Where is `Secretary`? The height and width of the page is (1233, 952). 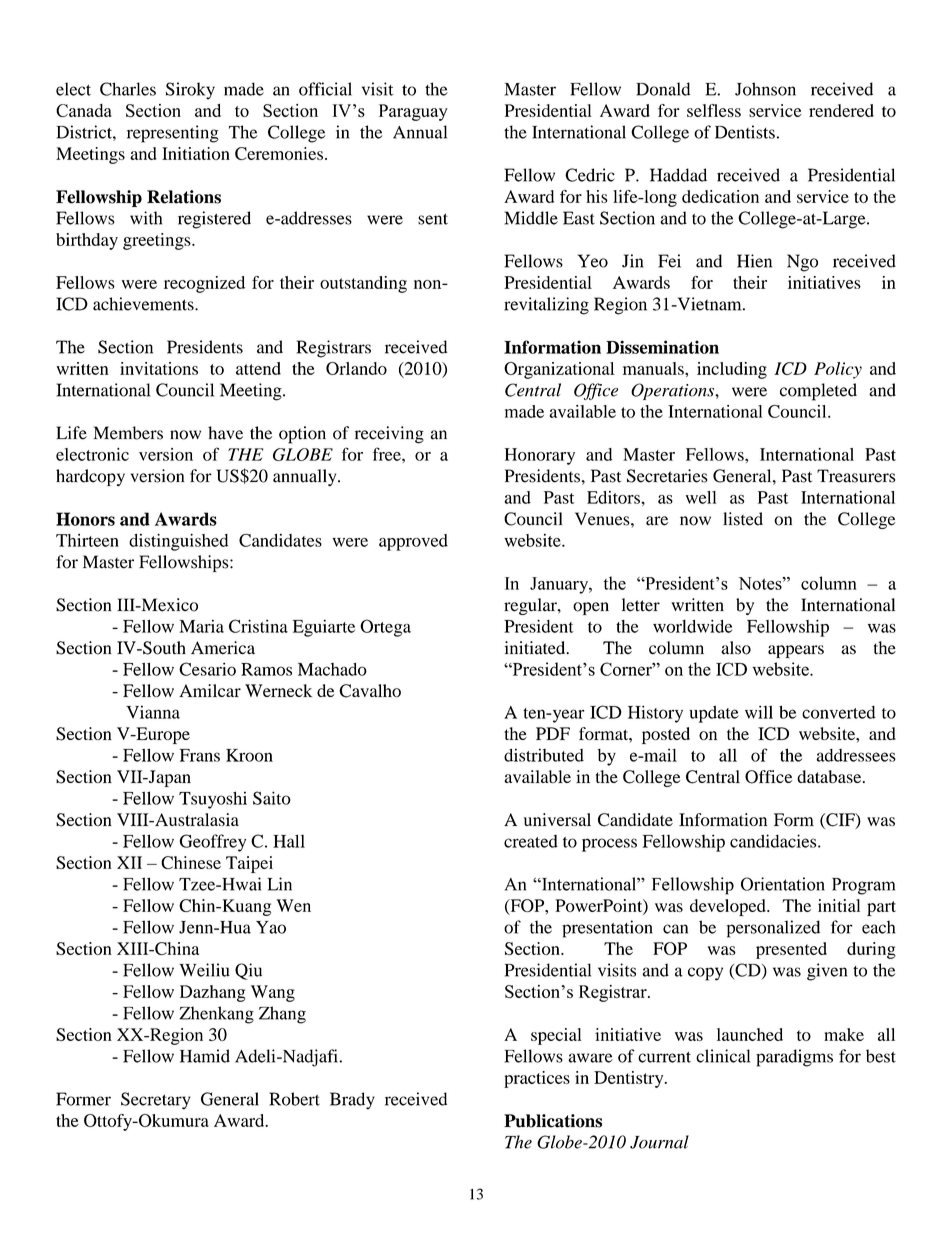 Secretary is located at coordinates (156, 1101).
